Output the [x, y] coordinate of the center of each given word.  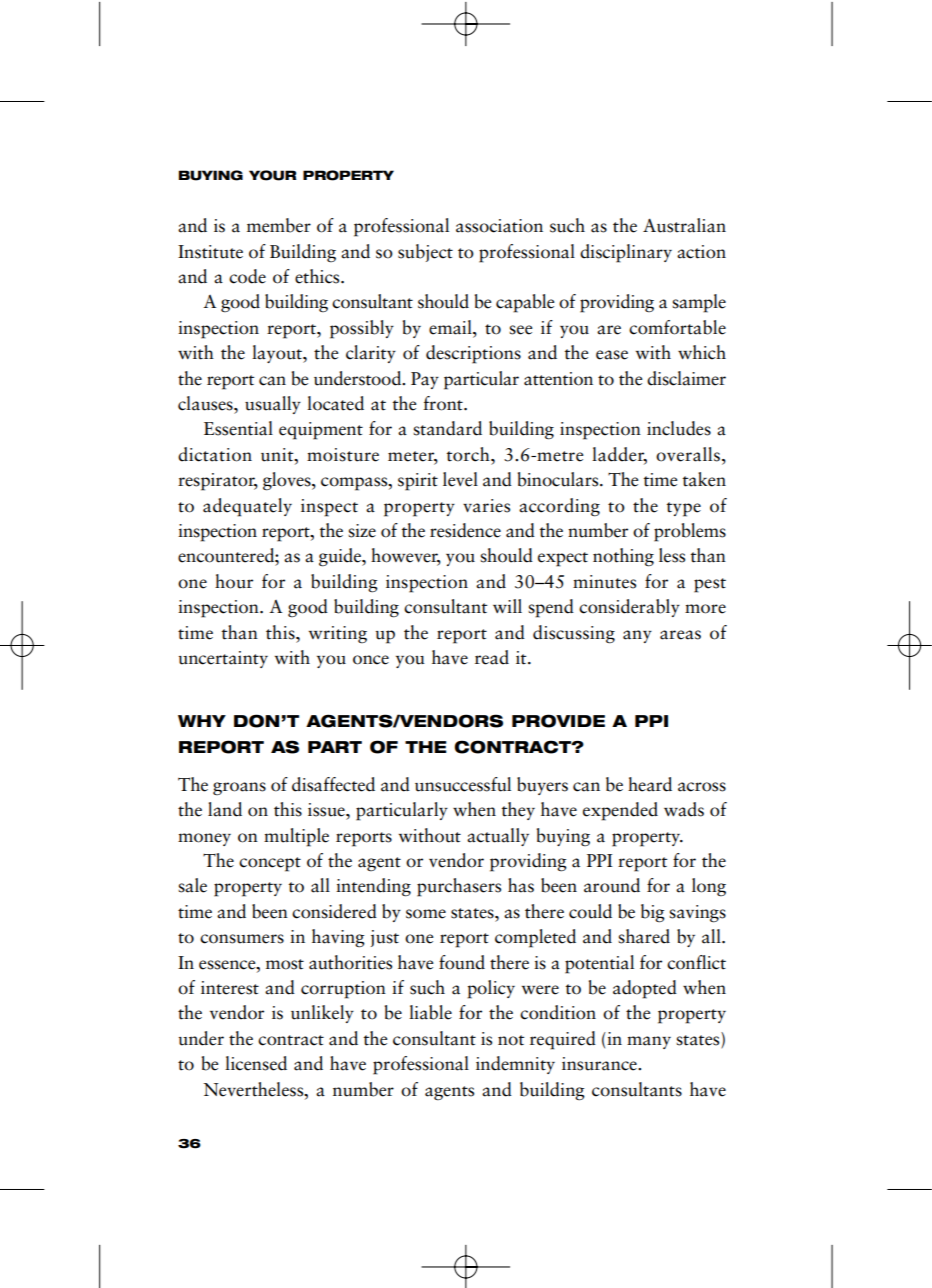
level [460, 479]
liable [430, 1012]
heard [650, 784]
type [683, 509]
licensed [256, 1063]
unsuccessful [463, 784]
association [499, 226]
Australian [684, 225]
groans [239, 789]
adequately [247, 507]
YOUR [272, 175]
